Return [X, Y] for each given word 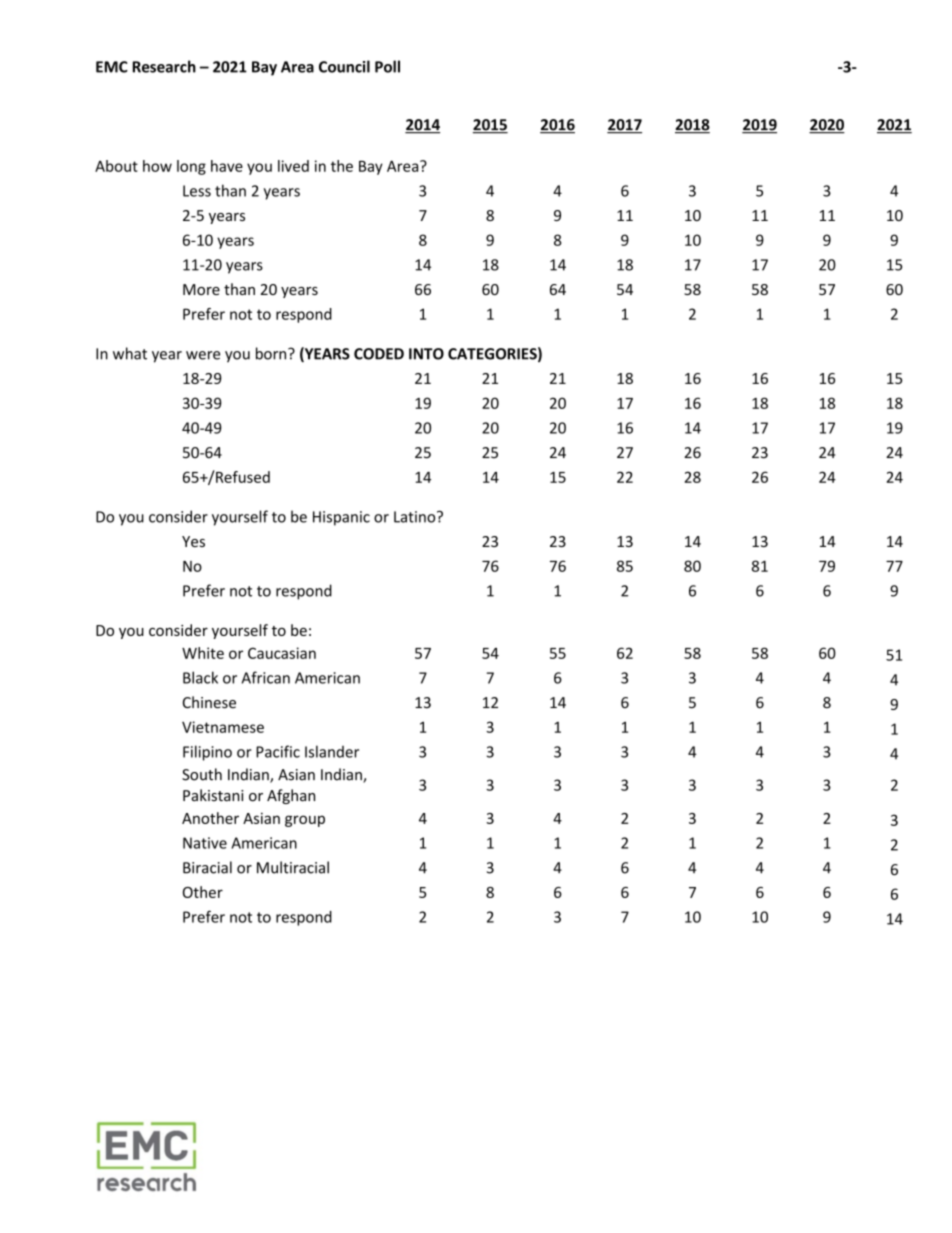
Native [205, 843]
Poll [387, 66]
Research [164, 66]
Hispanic [341, 518]
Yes [193, 541]
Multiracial [293, 867]
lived [293, 166]
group [305, 821]
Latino [416, 517]
